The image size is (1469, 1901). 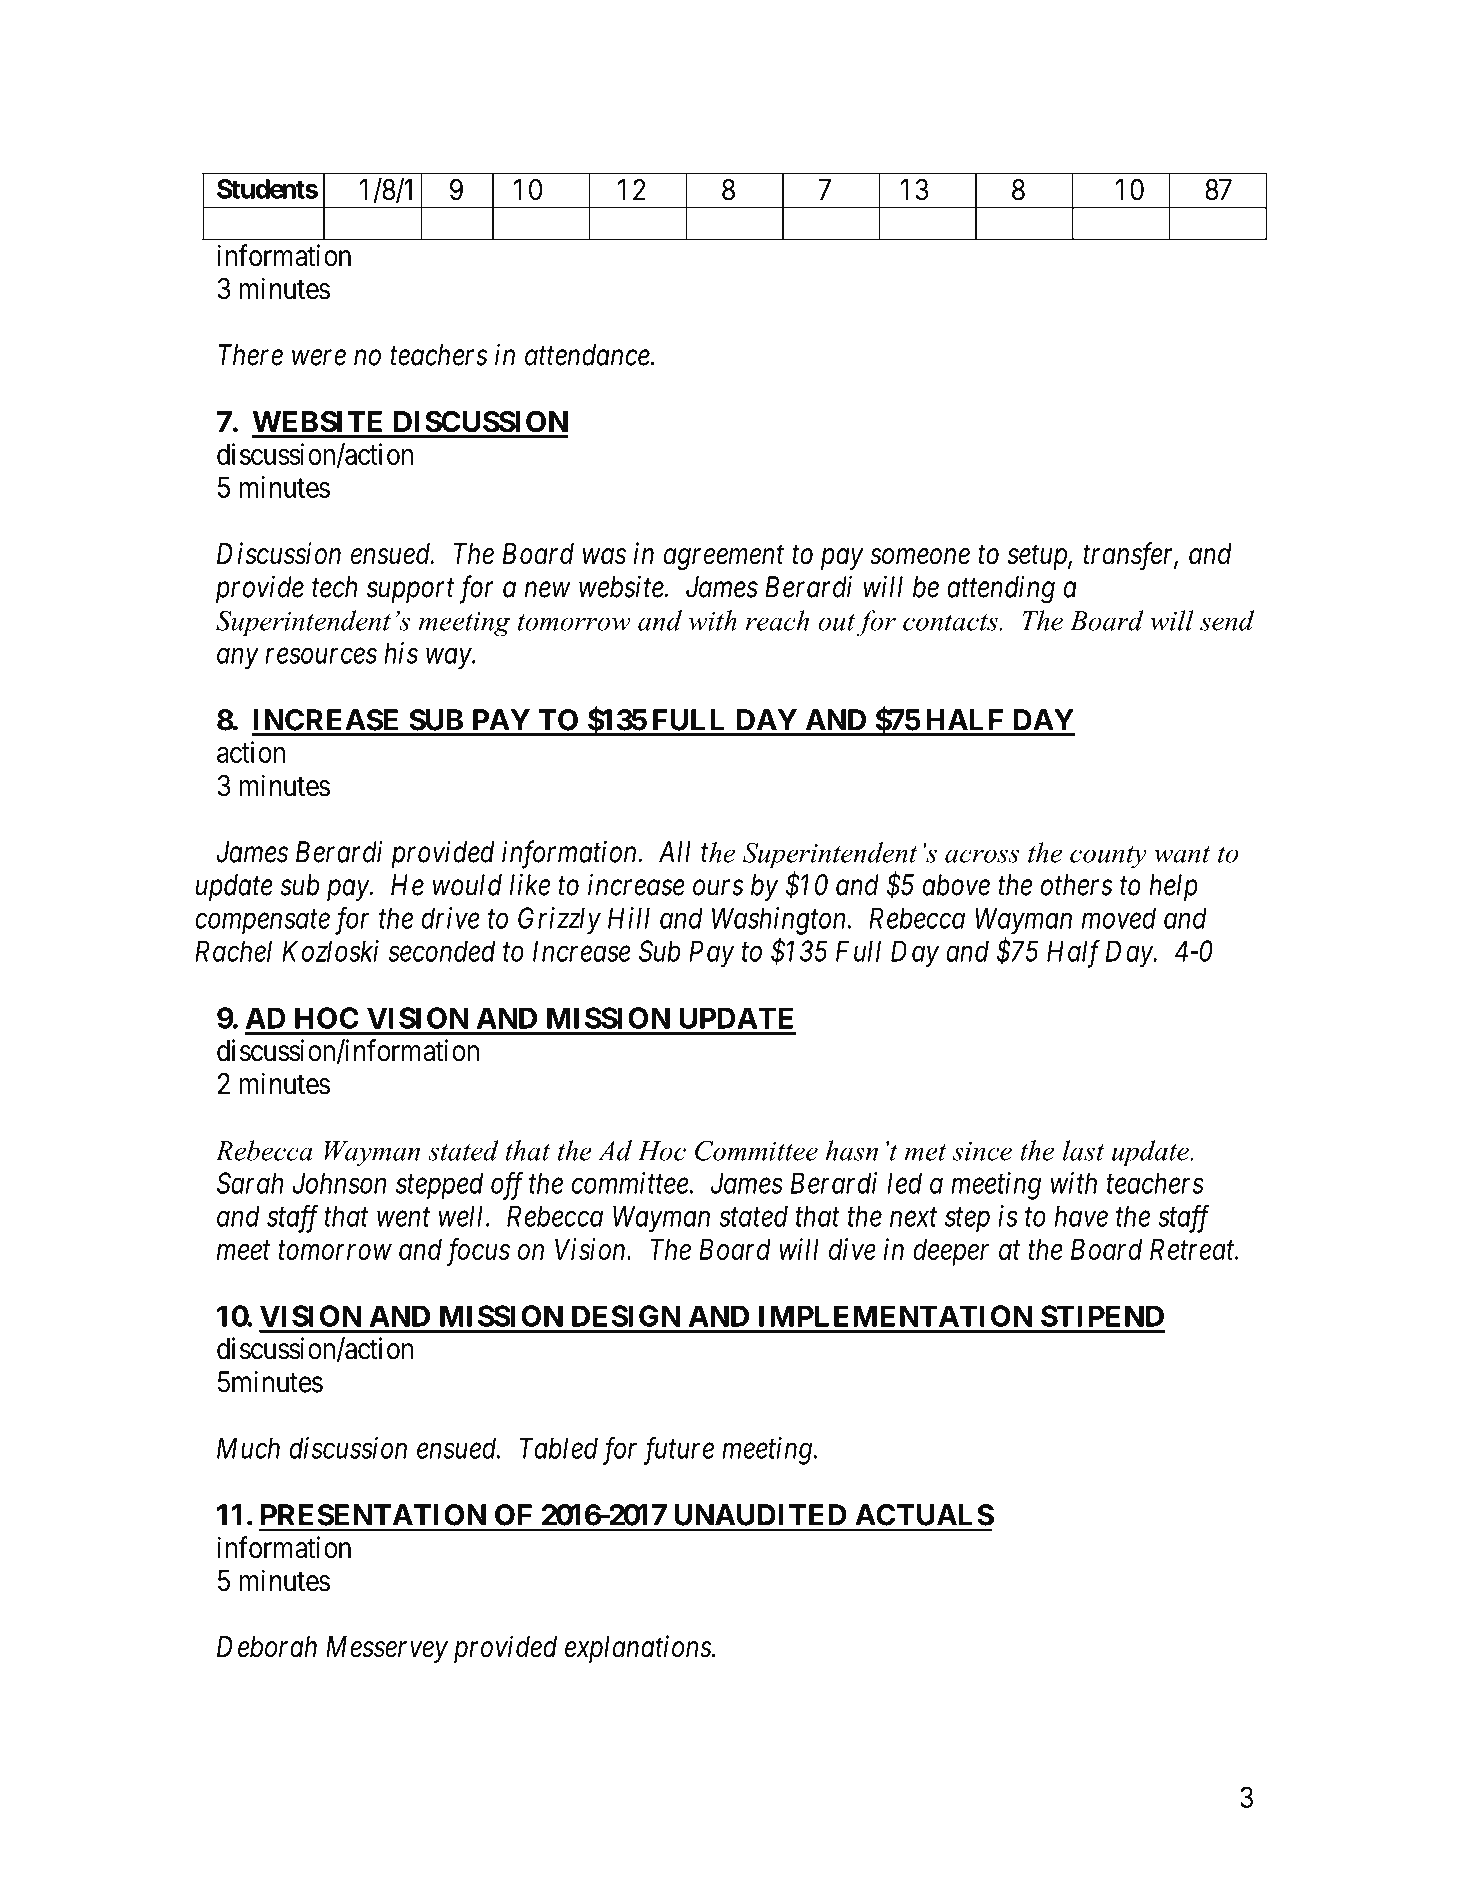 What do you see at coordinates (267, 1647) in the screenshot?
I see `Deborah` at bounding box center [267, 1647].
